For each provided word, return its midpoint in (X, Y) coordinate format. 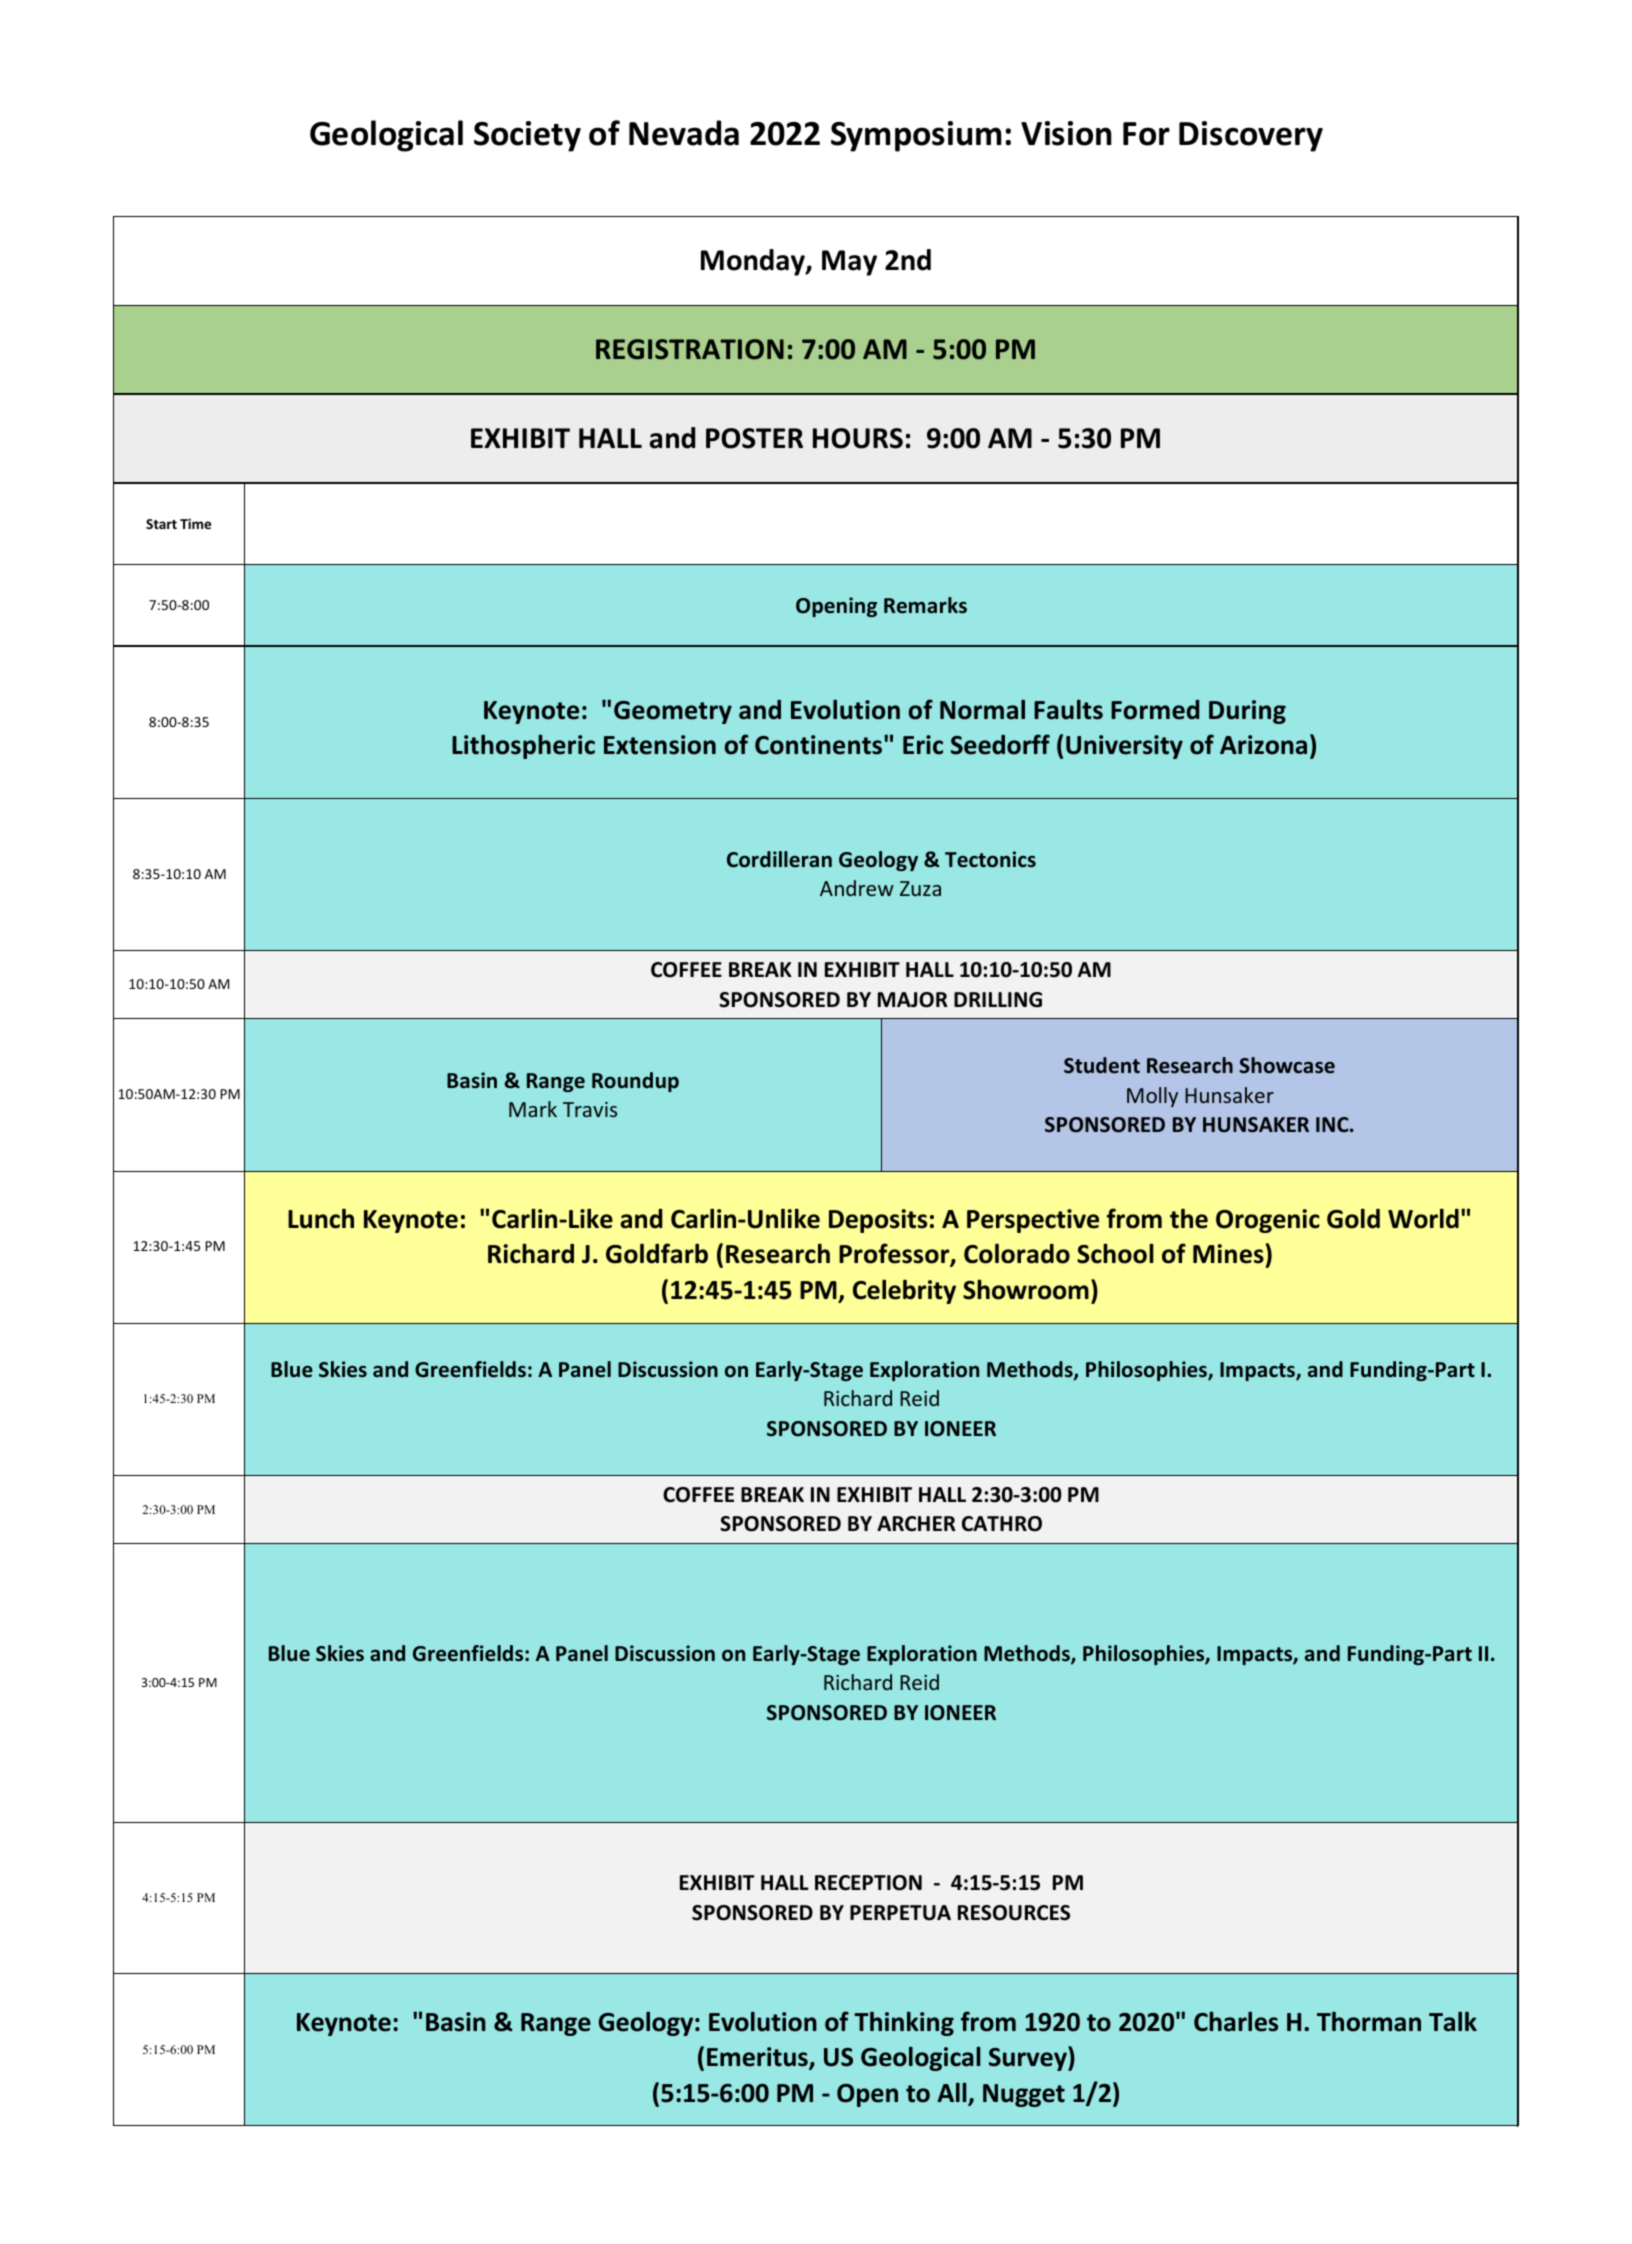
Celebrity (904, 1291)
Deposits (878, 1221)
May (849, 263)
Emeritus (758, 2058)
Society (527, 136)
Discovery (1251, 136)
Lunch (321, 1218)
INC (1333, 1124)
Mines (1228, 1254)
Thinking (904, 2024)
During (1247, 712)
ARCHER (916, 1524)
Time (195, 523)
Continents (820, 745)
